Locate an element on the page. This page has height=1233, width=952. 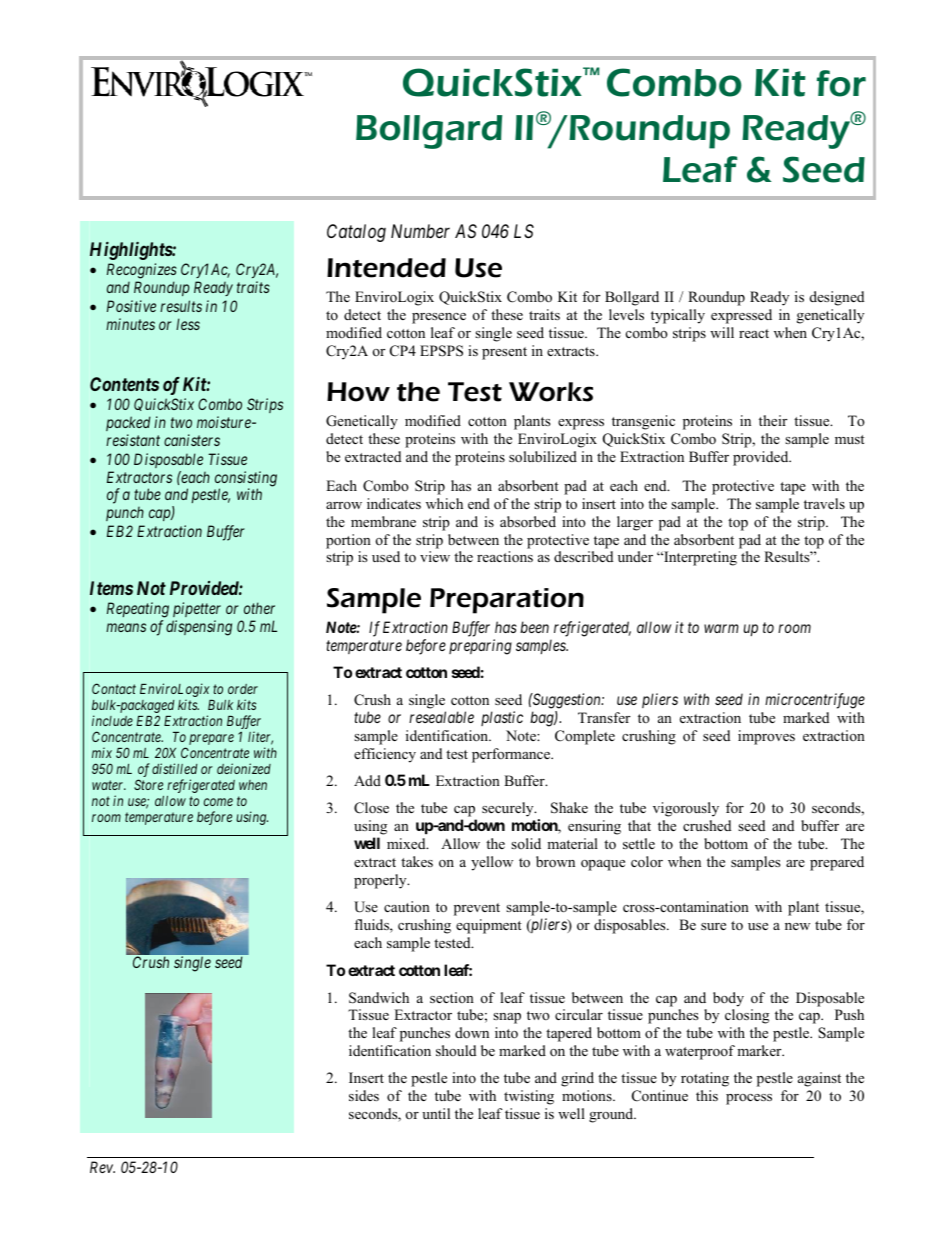
new is located at coordinates (797, 926).
